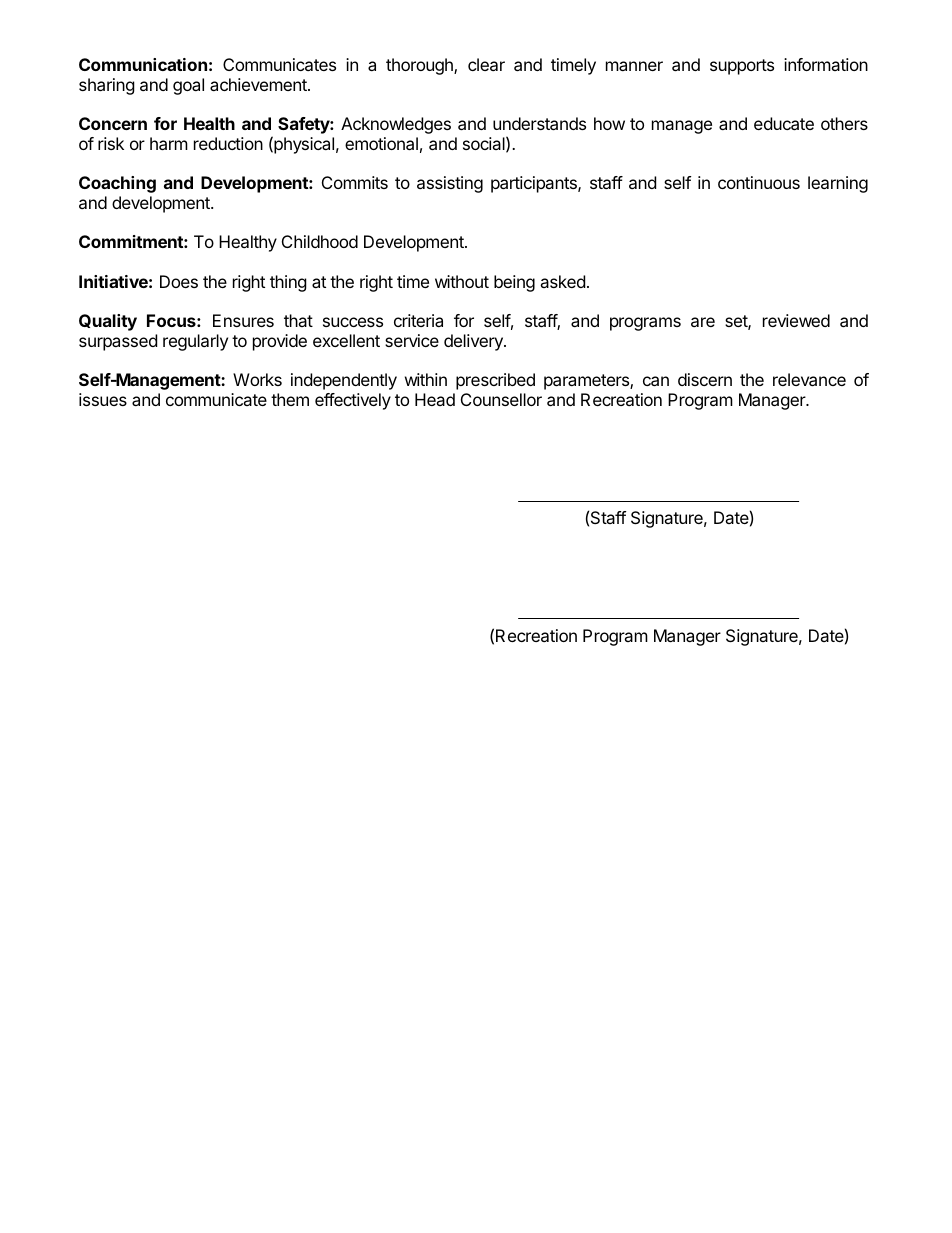 Image resolution: width=952 pixels, height=1233 pixels. What do you see at coordinates (486, 64) in the screenshot?
I see `clear` at bounding box center [486, 64].
